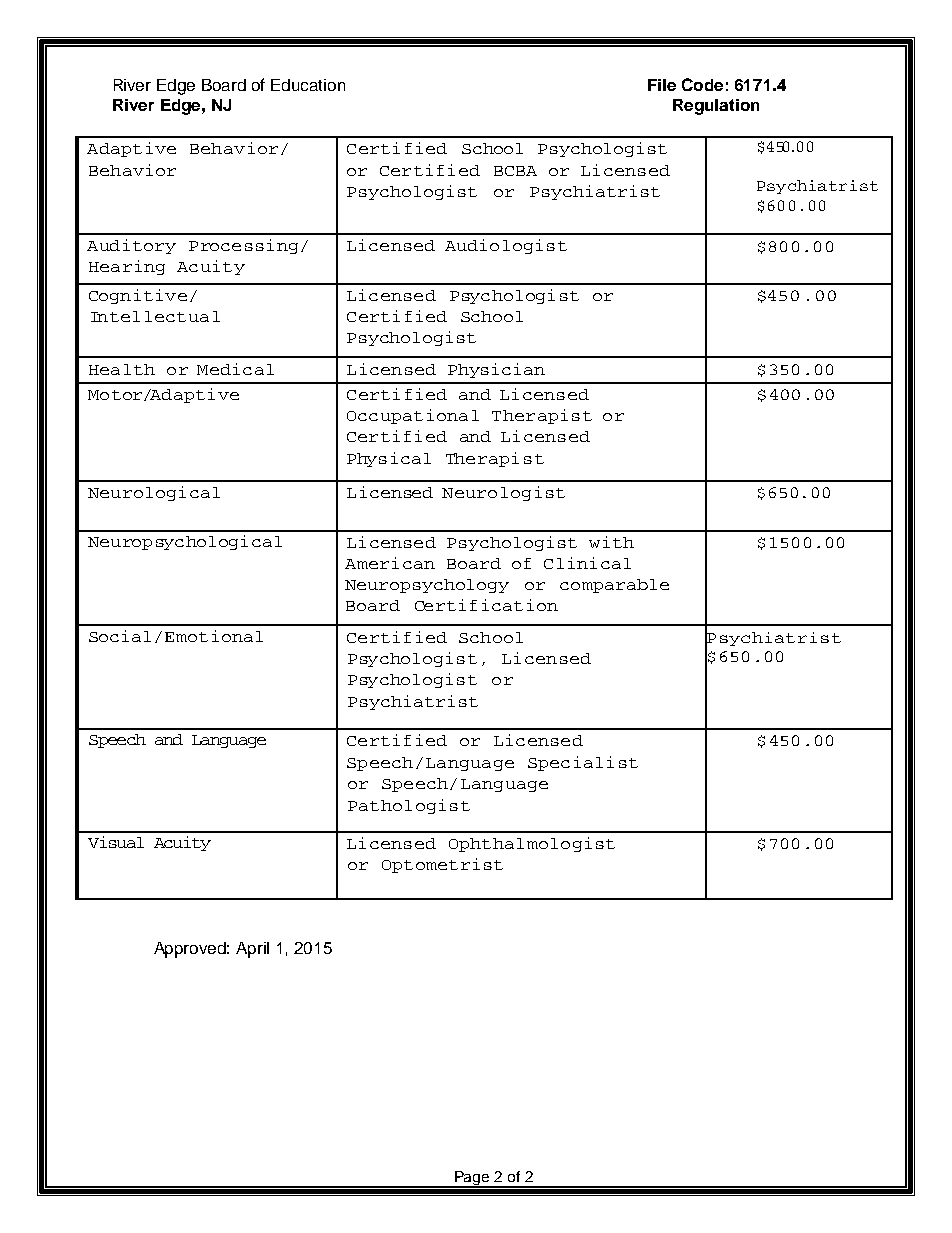 Image resolution: width=952 pixels, height=1233 pixels. What do you see at coordinates (532, 844) in the document?
I see `Ophthalmologist` at bounding box center [532, 844].
